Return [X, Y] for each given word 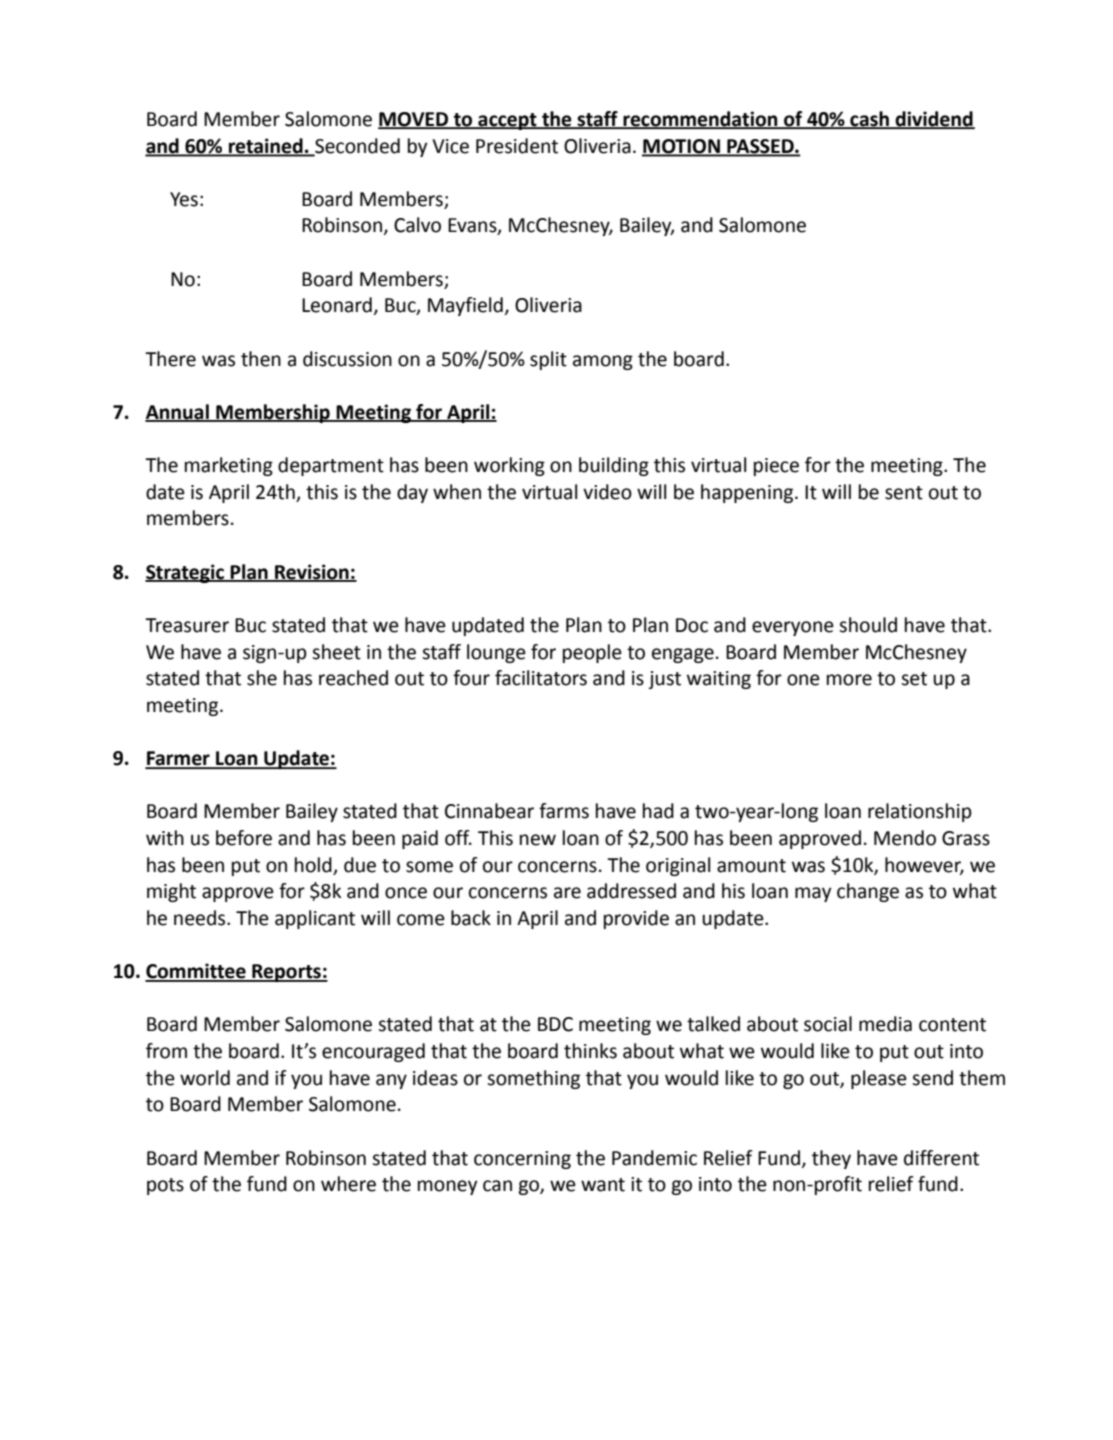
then [261, 359]
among [603, 362]
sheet [336, 652]
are [567, 893]
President [517, 146]
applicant [315, 919]
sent [904, 493]
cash [869, 120]
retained [266, 146]
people [592, 653]
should [868, 625]
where [348, 1184]
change [868, 892]
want [603, 1185]
